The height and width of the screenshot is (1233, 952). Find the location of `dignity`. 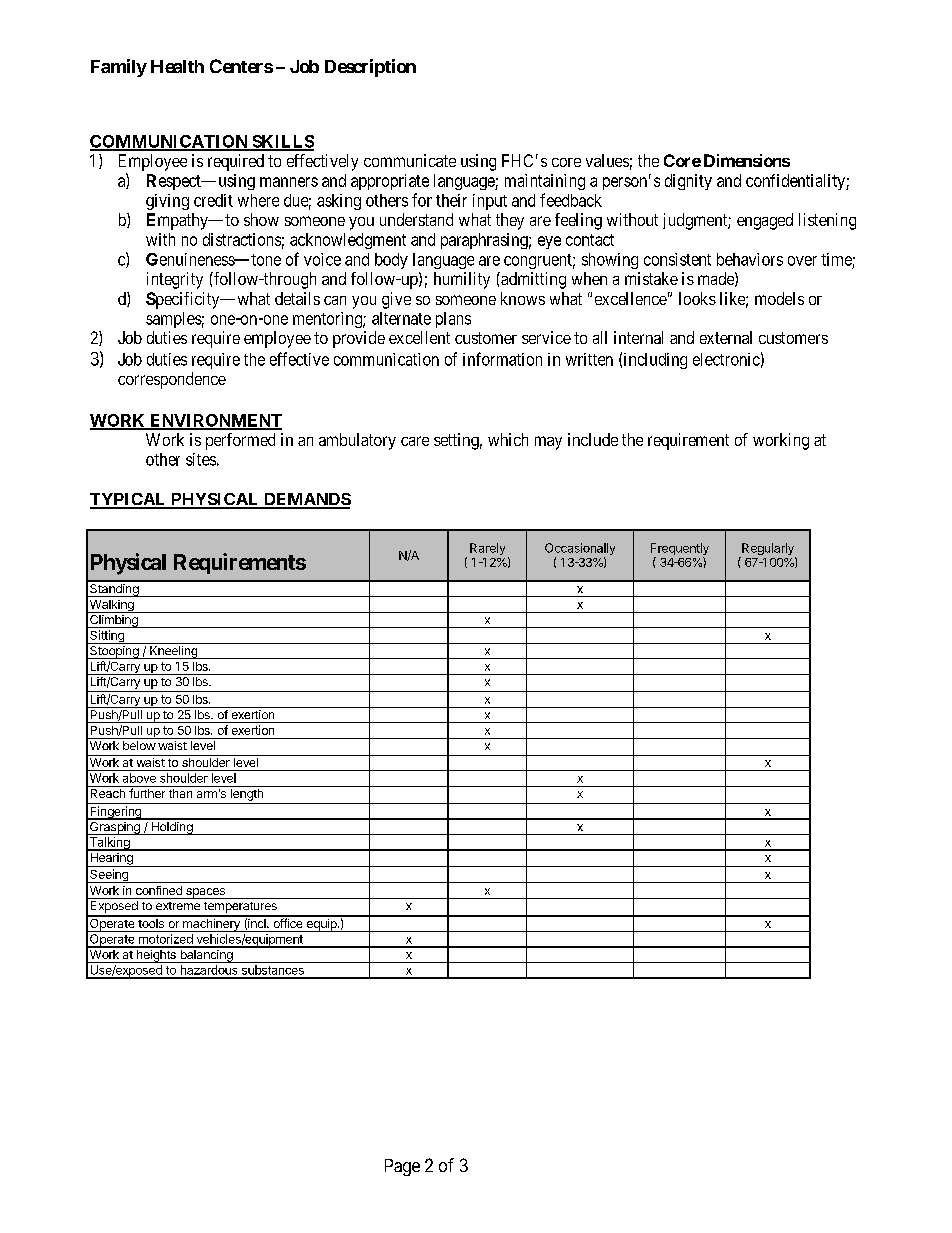

dignity is located at coordinates (688, 182).
